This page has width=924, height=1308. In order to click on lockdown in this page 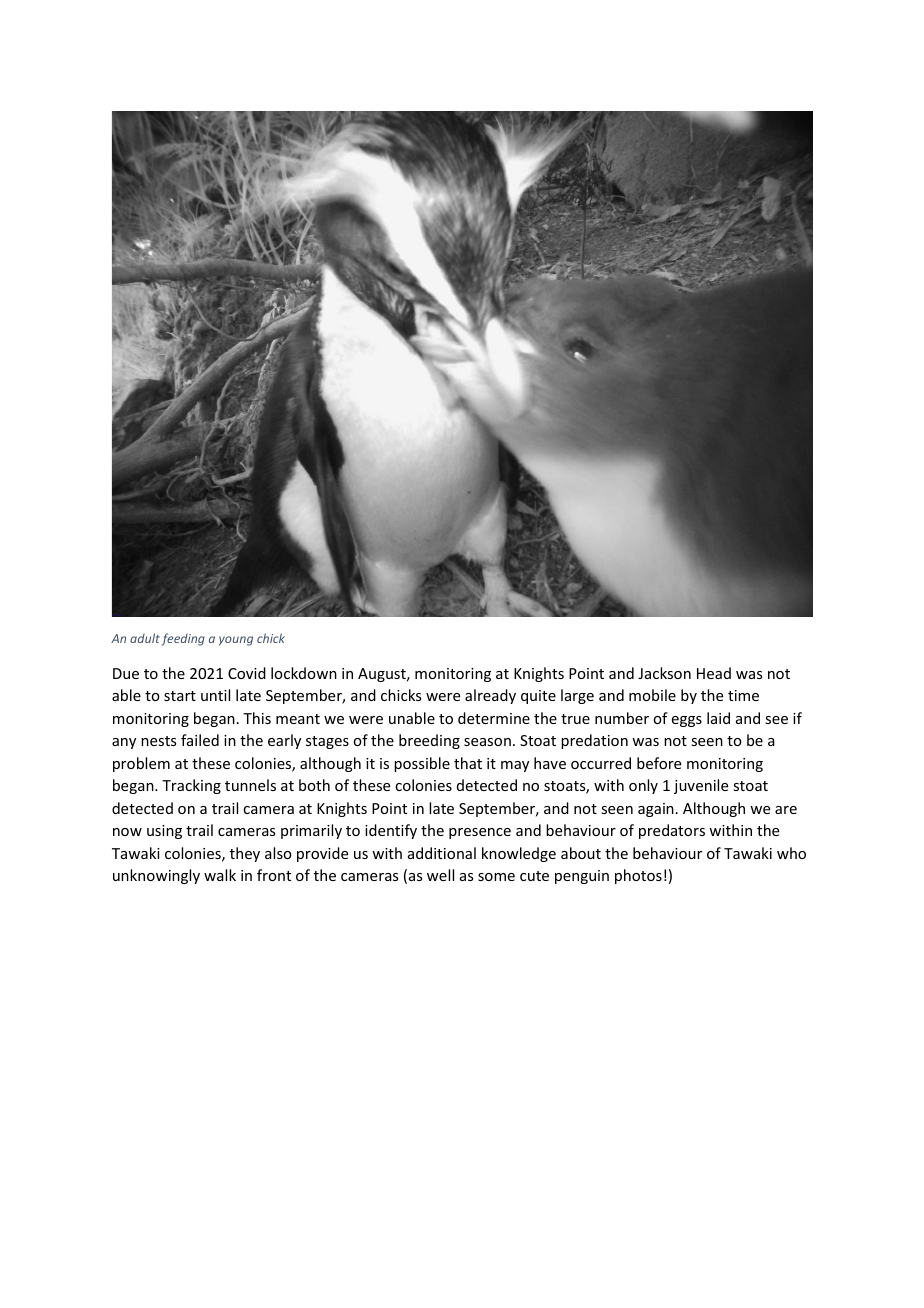, I will do `click(304, 673)`.
